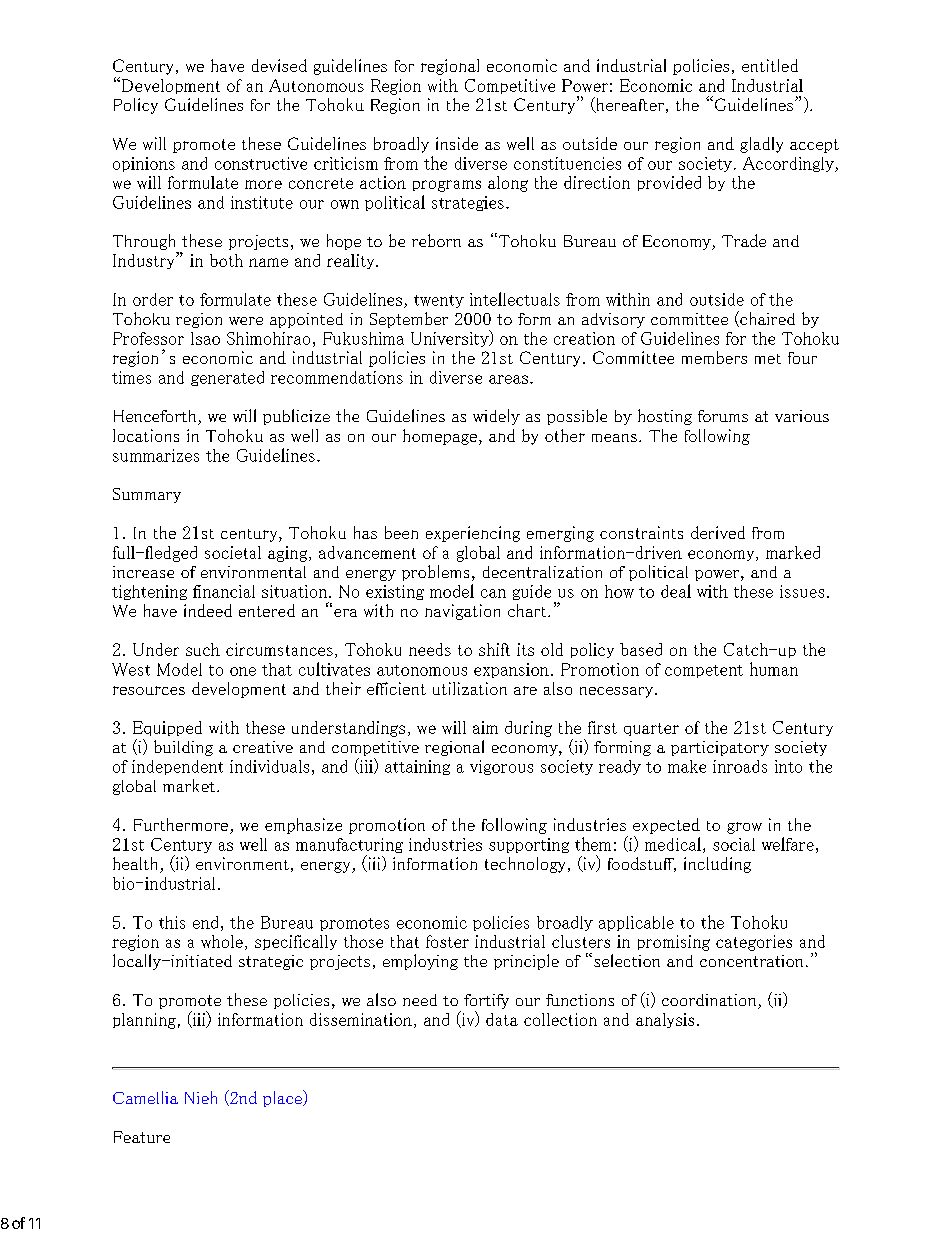 Image resolution: width=952 pixels, height=1233 pixels. What do you see at coordinates (502, 1019) in the page?
I see `data` at bounding box center [502, 1019].
